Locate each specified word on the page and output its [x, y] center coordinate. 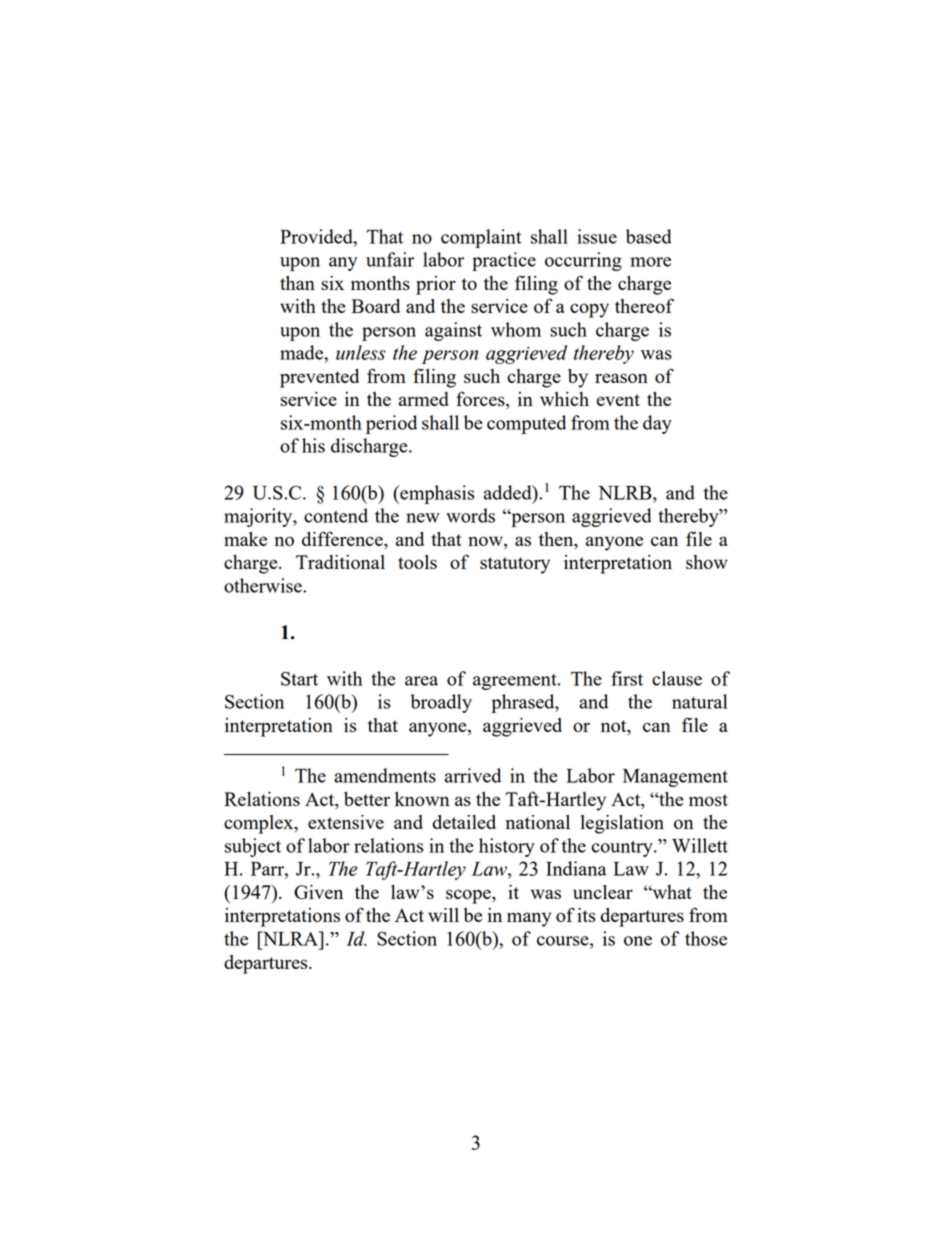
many [529, 919]
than [297, 283]
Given [318, 892]
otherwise [264, 585]
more [650, 262]
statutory [515, 565]
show [707, 562]
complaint [481, 238]
